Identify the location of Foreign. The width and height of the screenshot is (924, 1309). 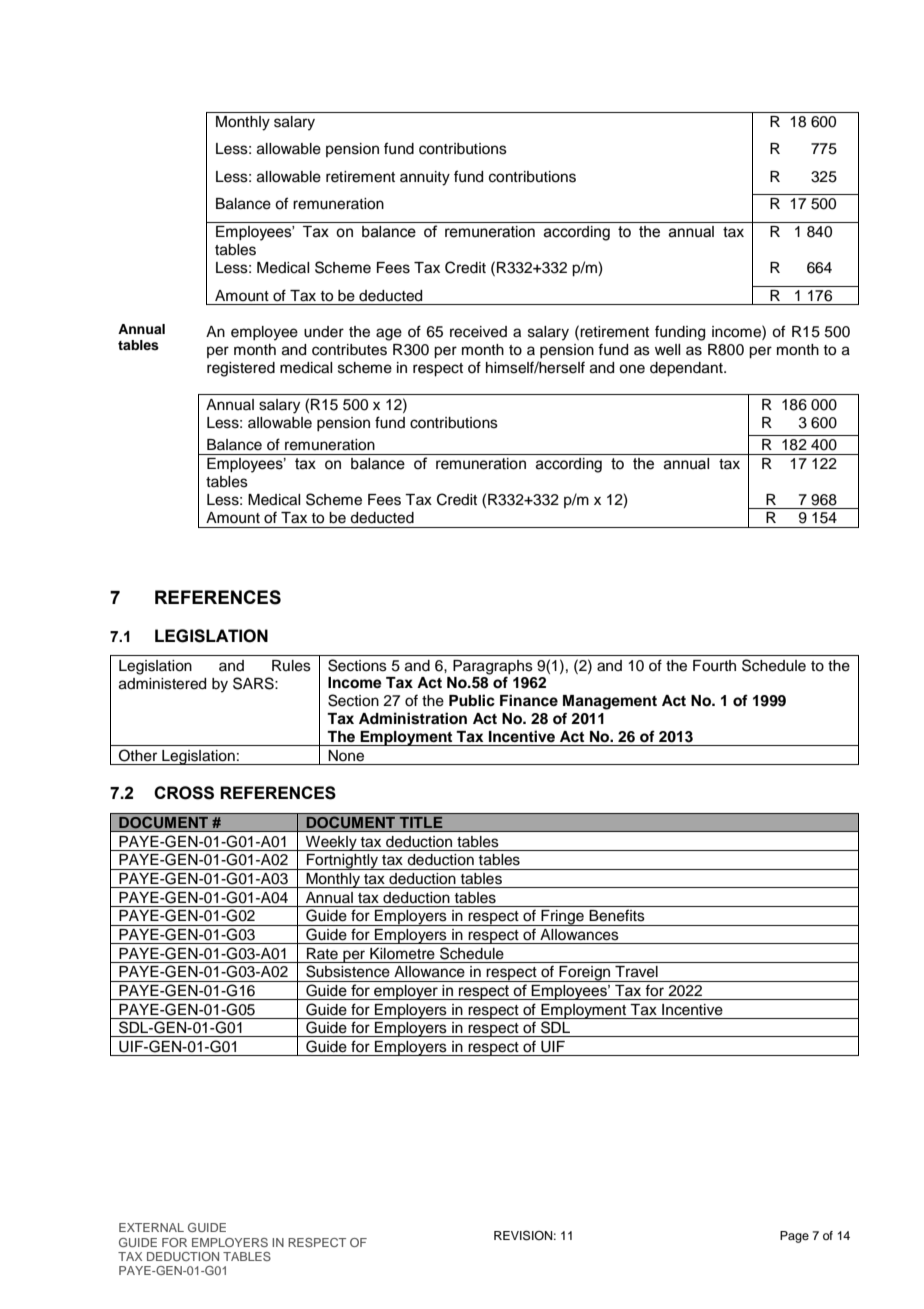
(585, 974).
